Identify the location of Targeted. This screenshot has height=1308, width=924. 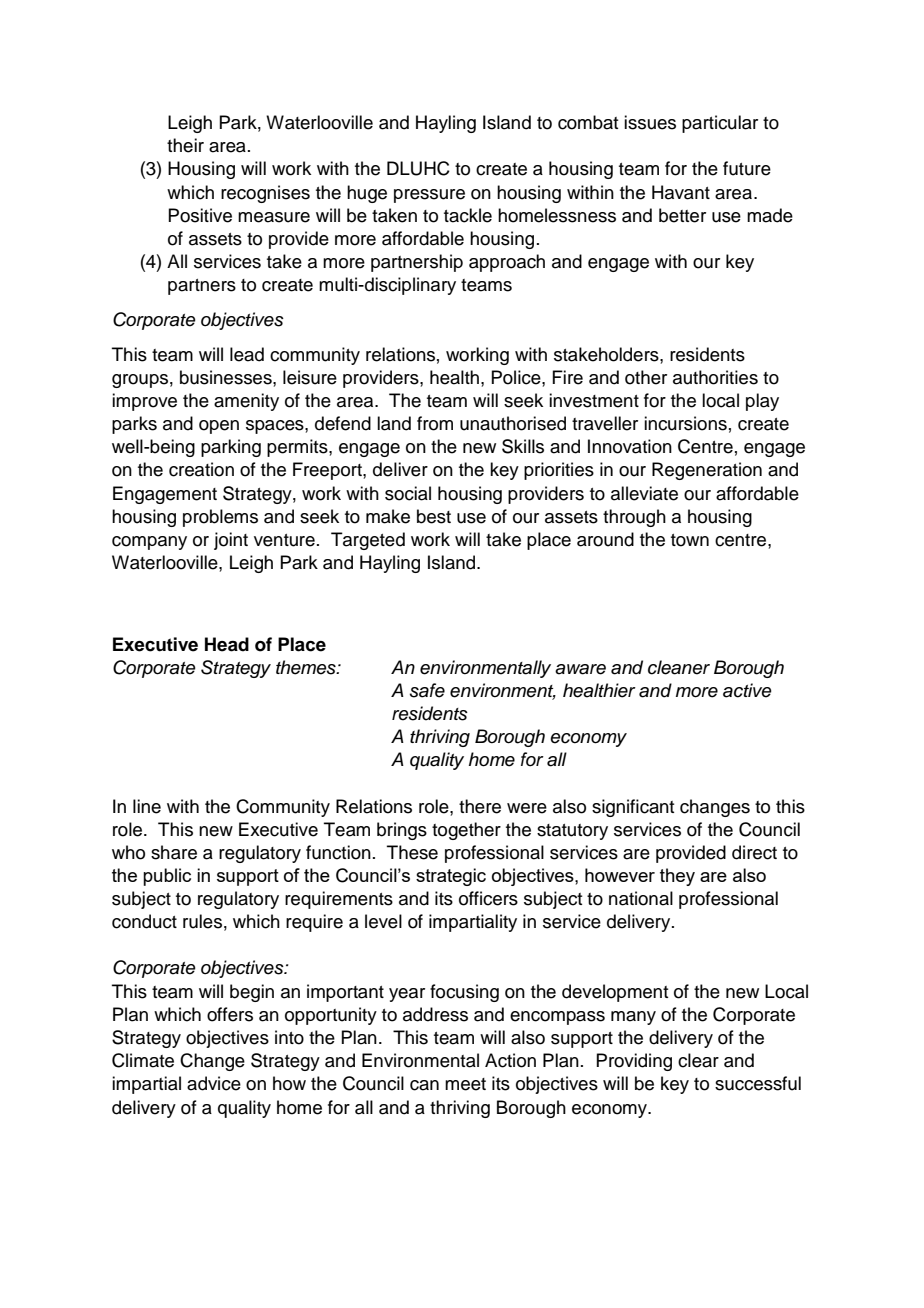
(368, 541).
